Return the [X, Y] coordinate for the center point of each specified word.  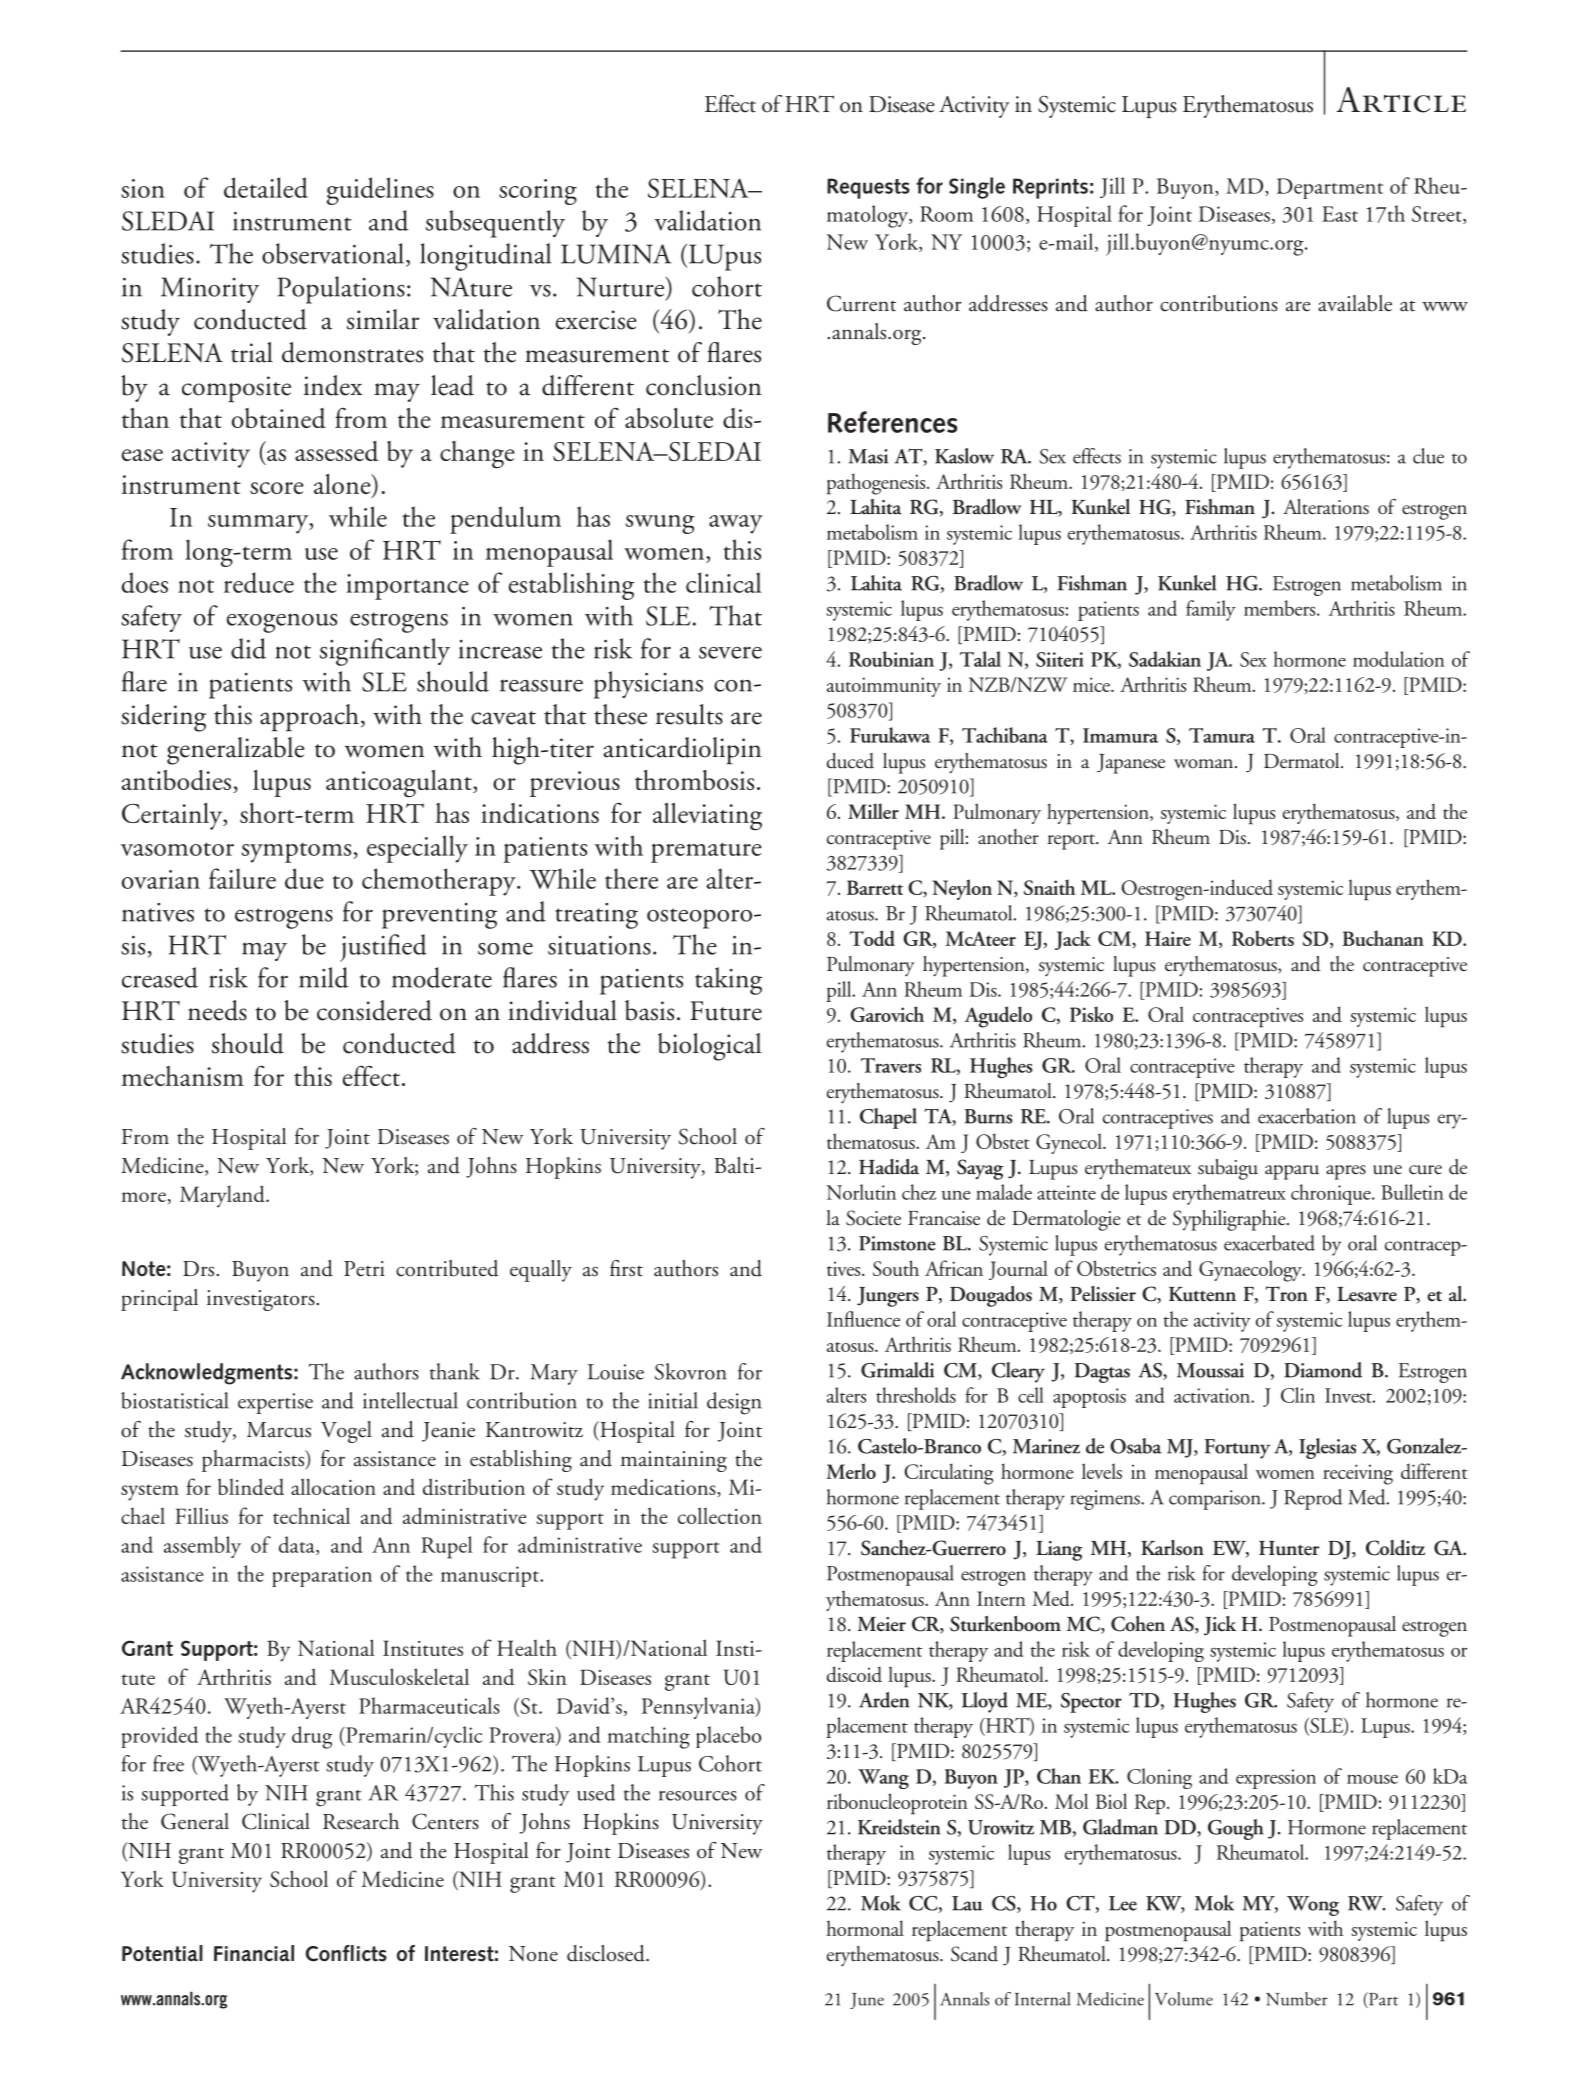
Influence [863, 1319]
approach [309, 718]
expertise [275, 1403]
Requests [868, 188]
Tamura [1222, 735]
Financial [254, 1953]
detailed [266, 187]
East [1340, 214]
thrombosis [694, 780]
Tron [1286, 1294]
